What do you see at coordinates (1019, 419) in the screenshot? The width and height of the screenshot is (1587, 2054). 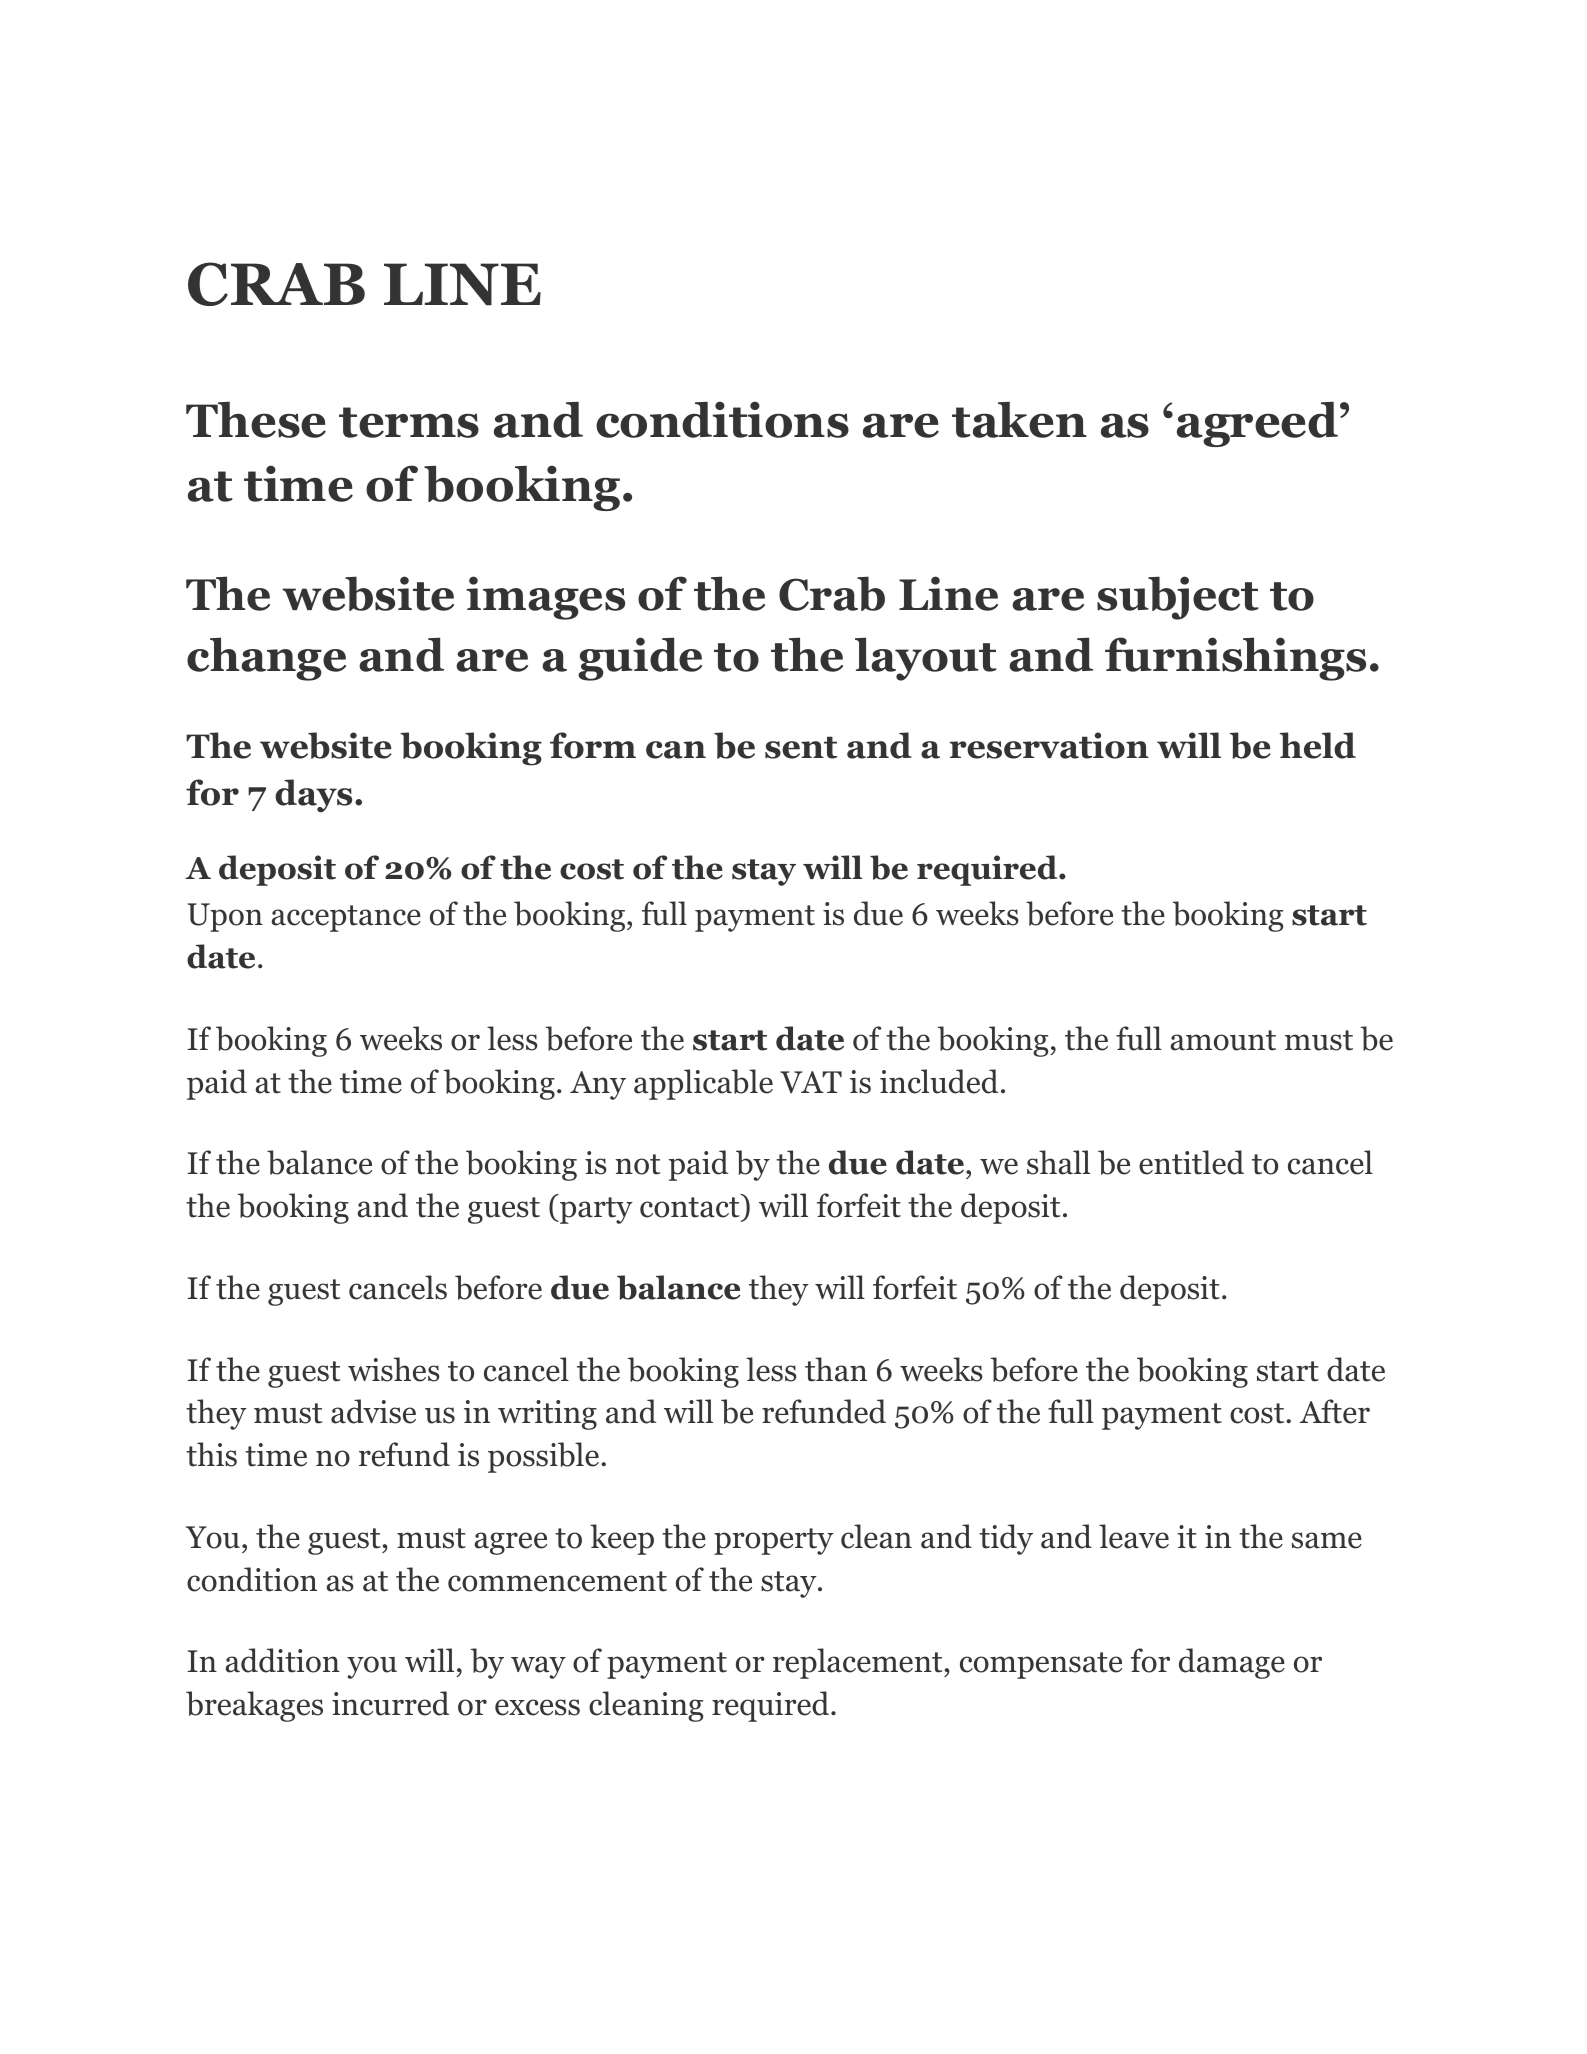 I see `taken` at bounding box center [1019, 419].
